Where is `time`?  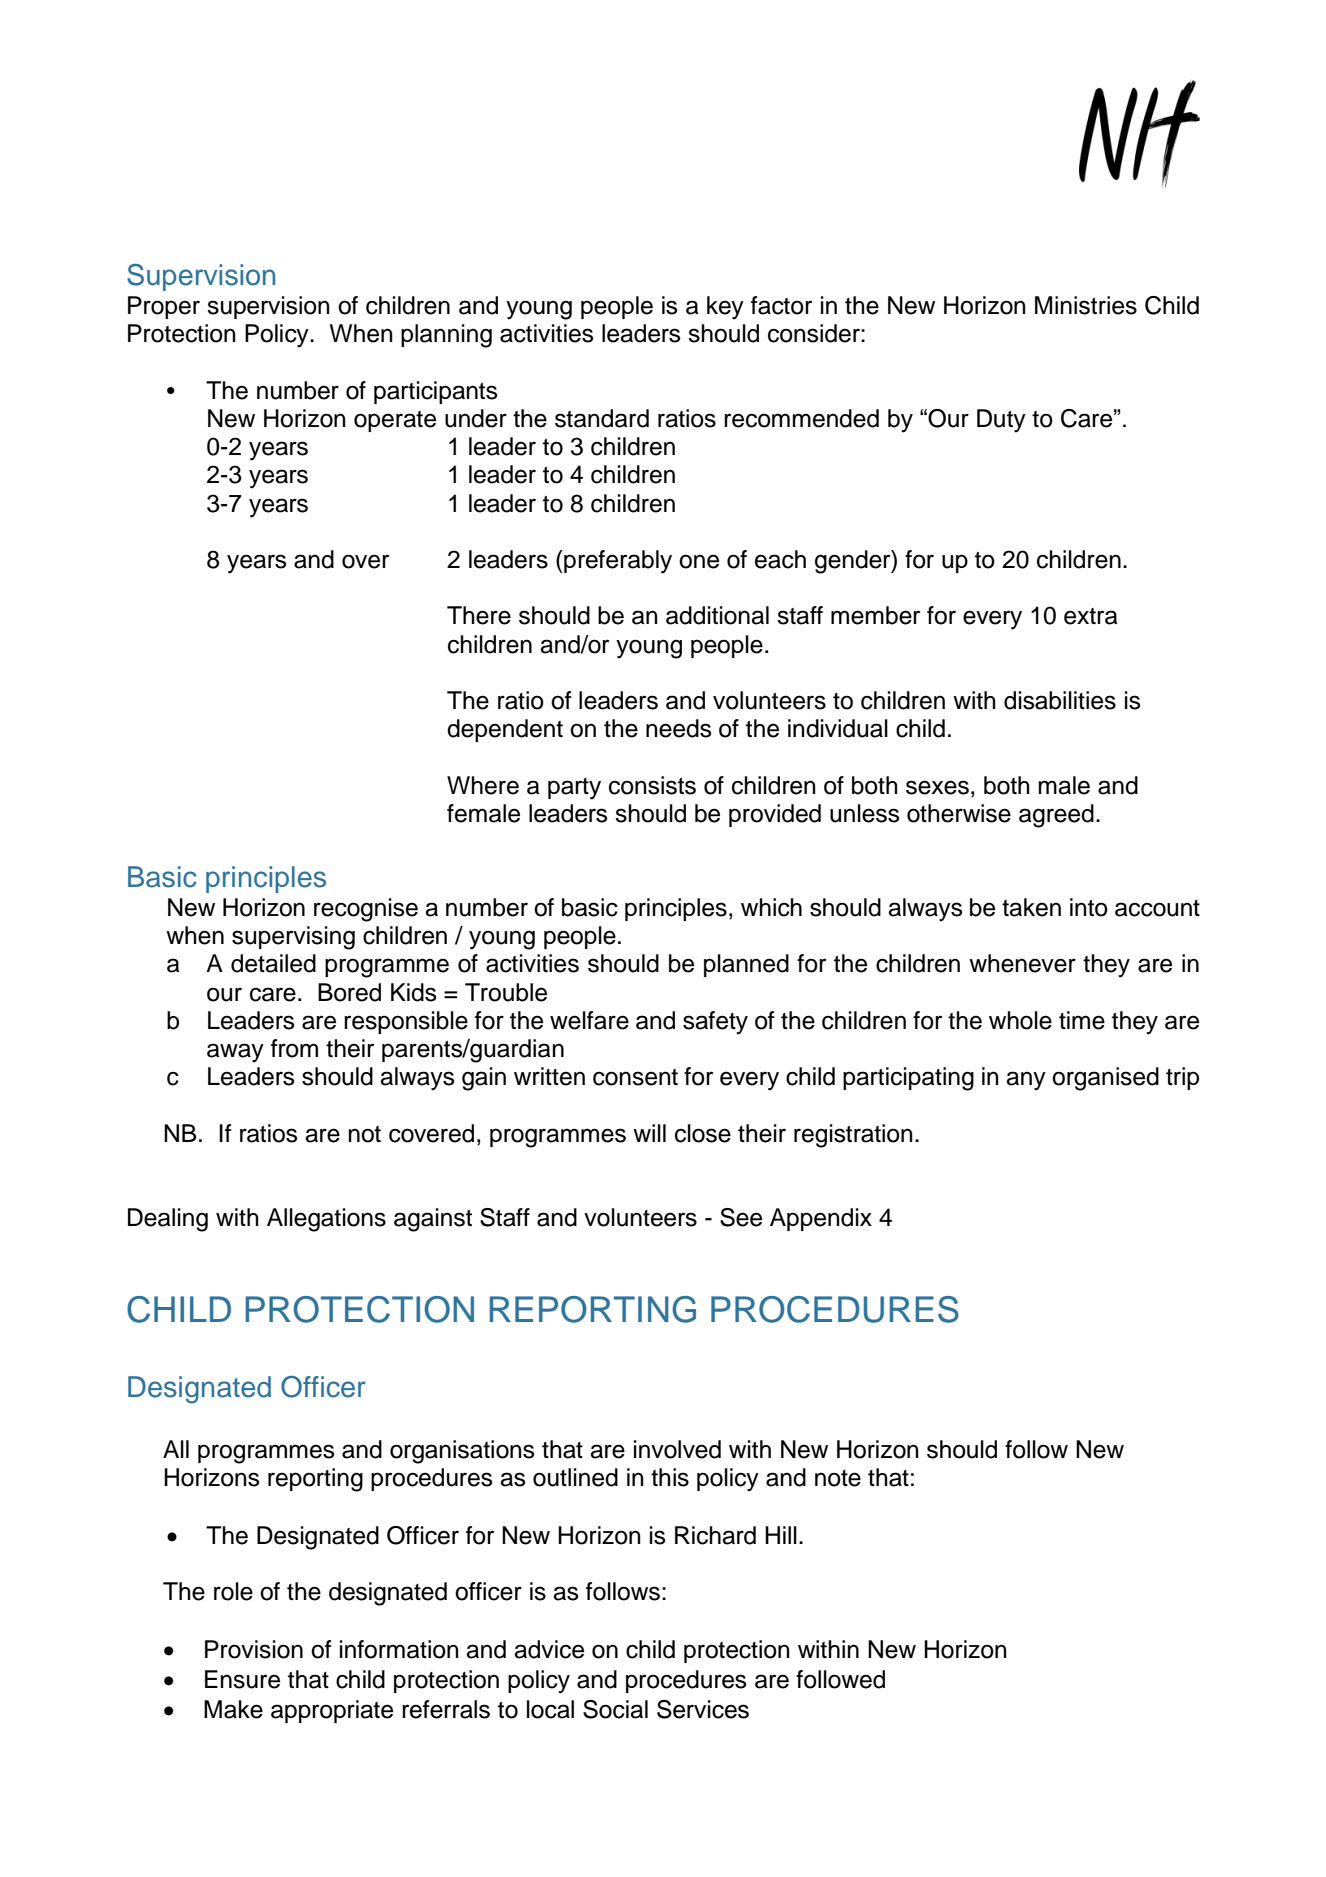
time is located at coordinates (1082, 1020).
